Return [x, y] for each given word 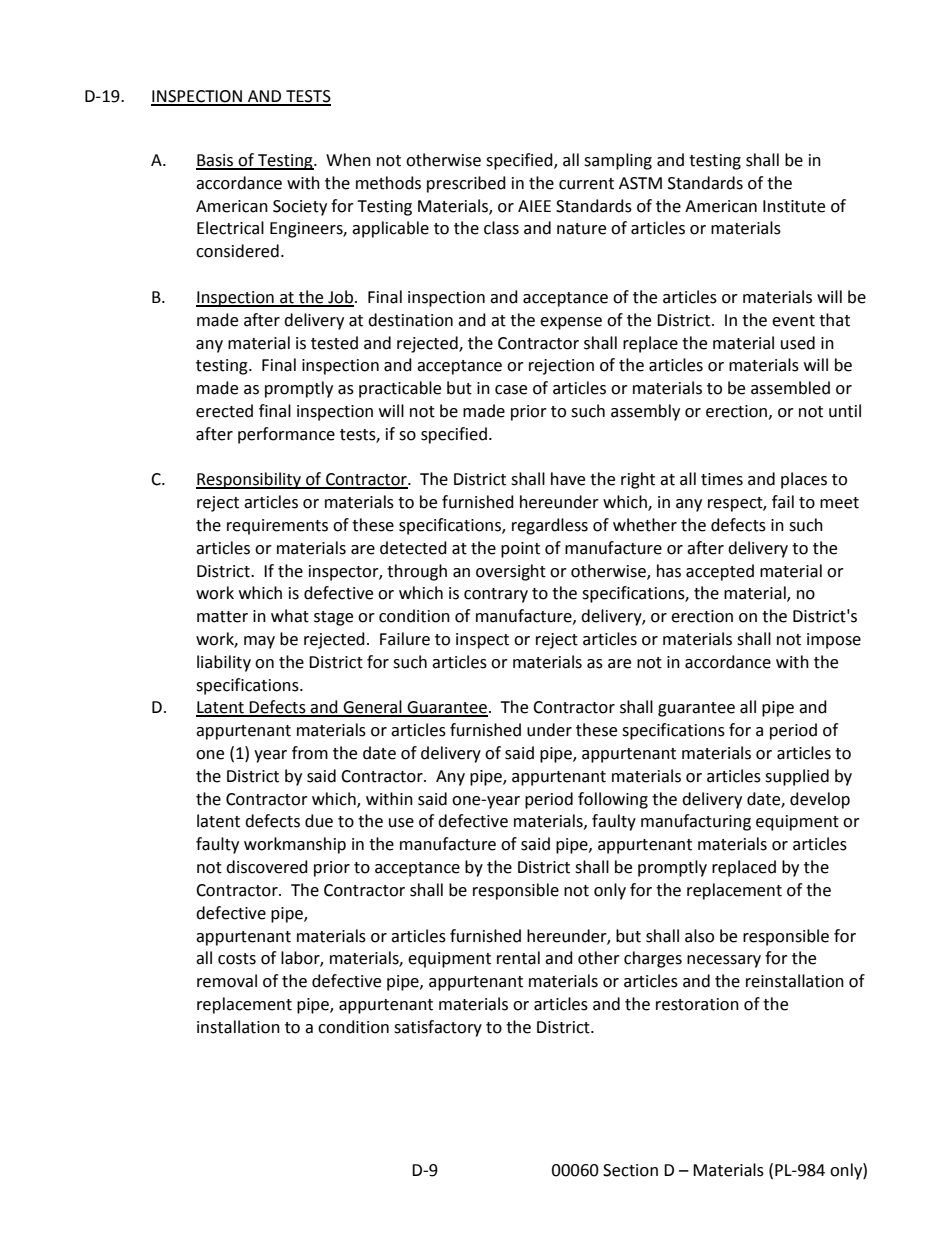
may [259, 642]
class [501, 228]
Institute [794, 206]
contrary [496, 595]
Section [630, 1170]
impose [834, 641]
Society [300, 208]
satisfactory [438, 1028]
